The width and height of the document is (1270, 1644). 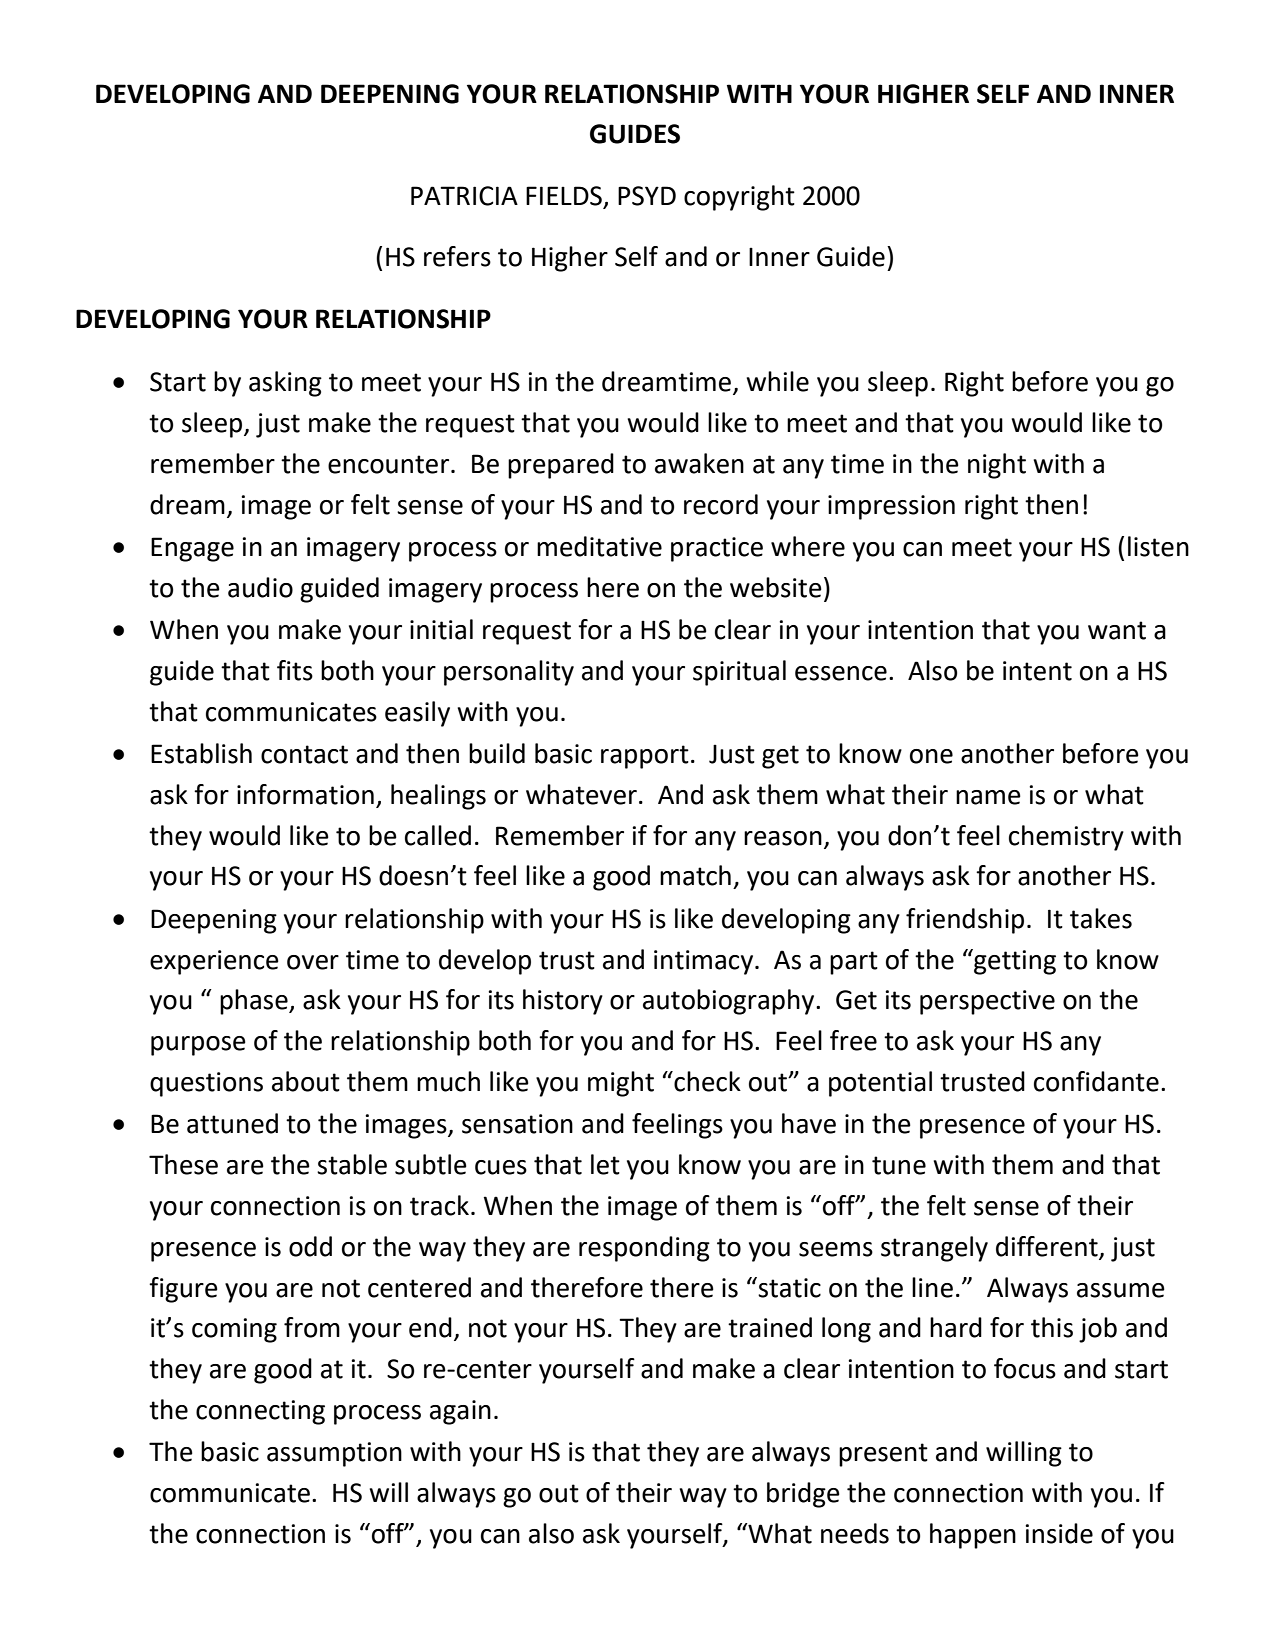 What do you see at coordinates (997, 466) in the document?
I see `night` at bounding box center [997, 466].
